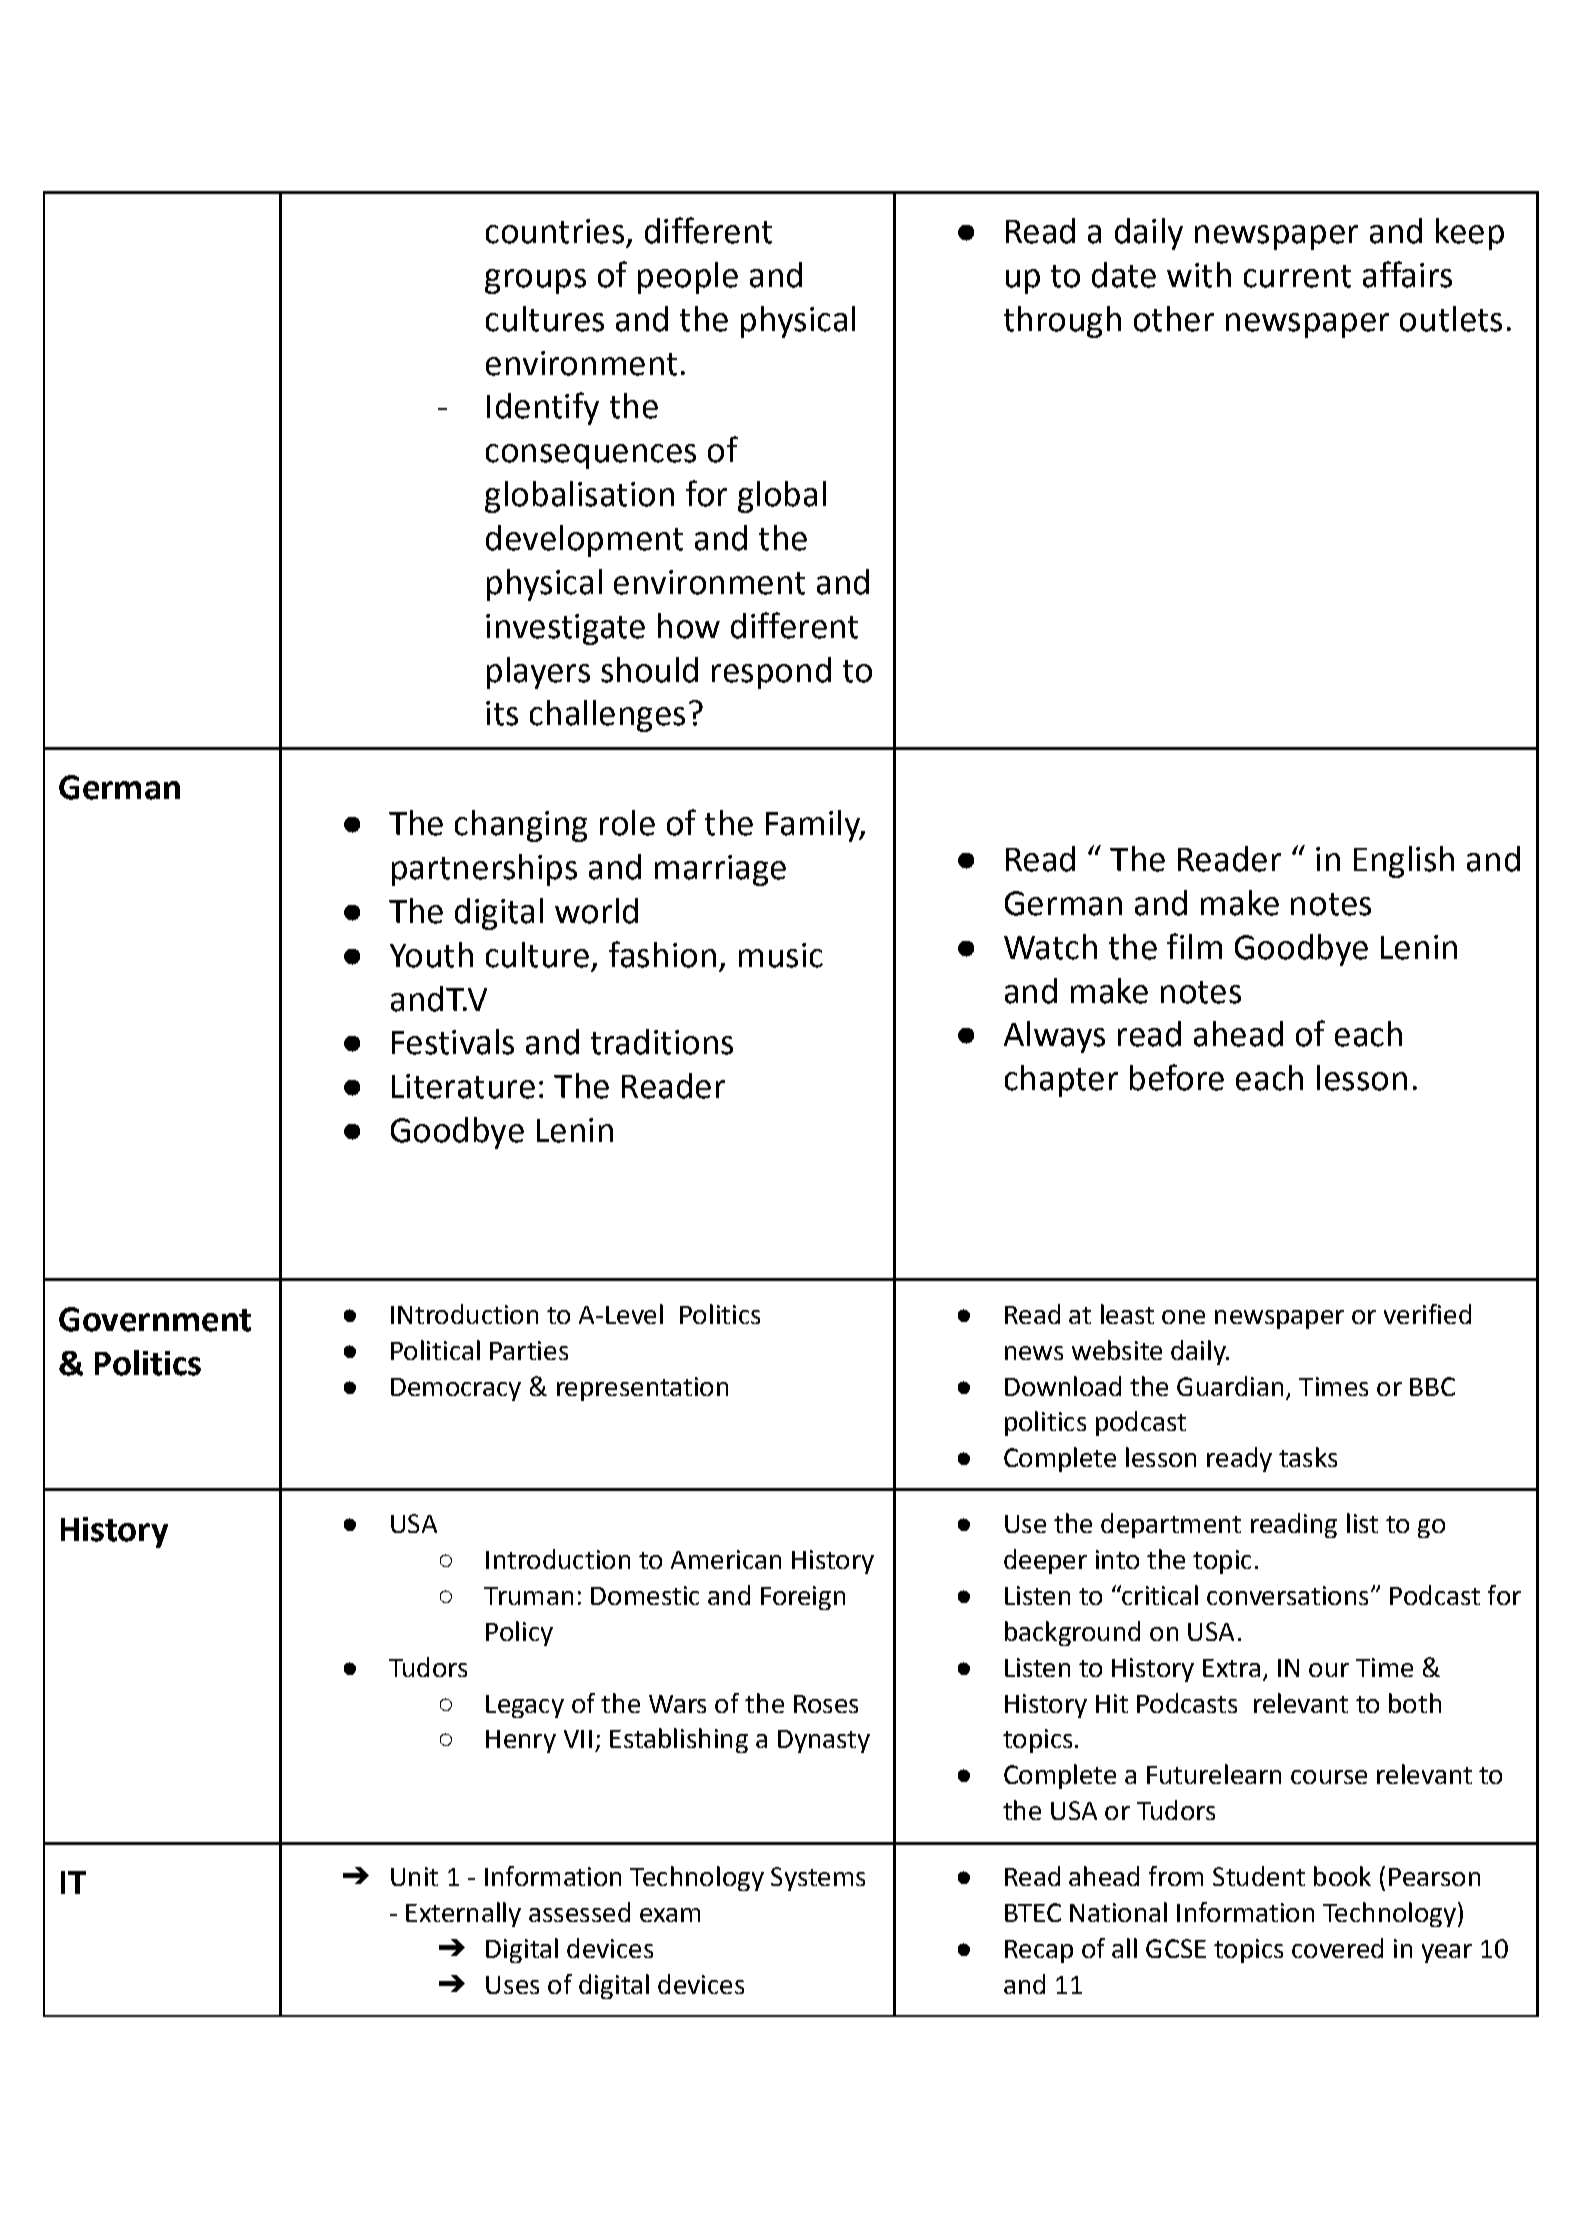  Describe the element at coordinates (662, 1042) in the page. I see `traditions` at that location.
